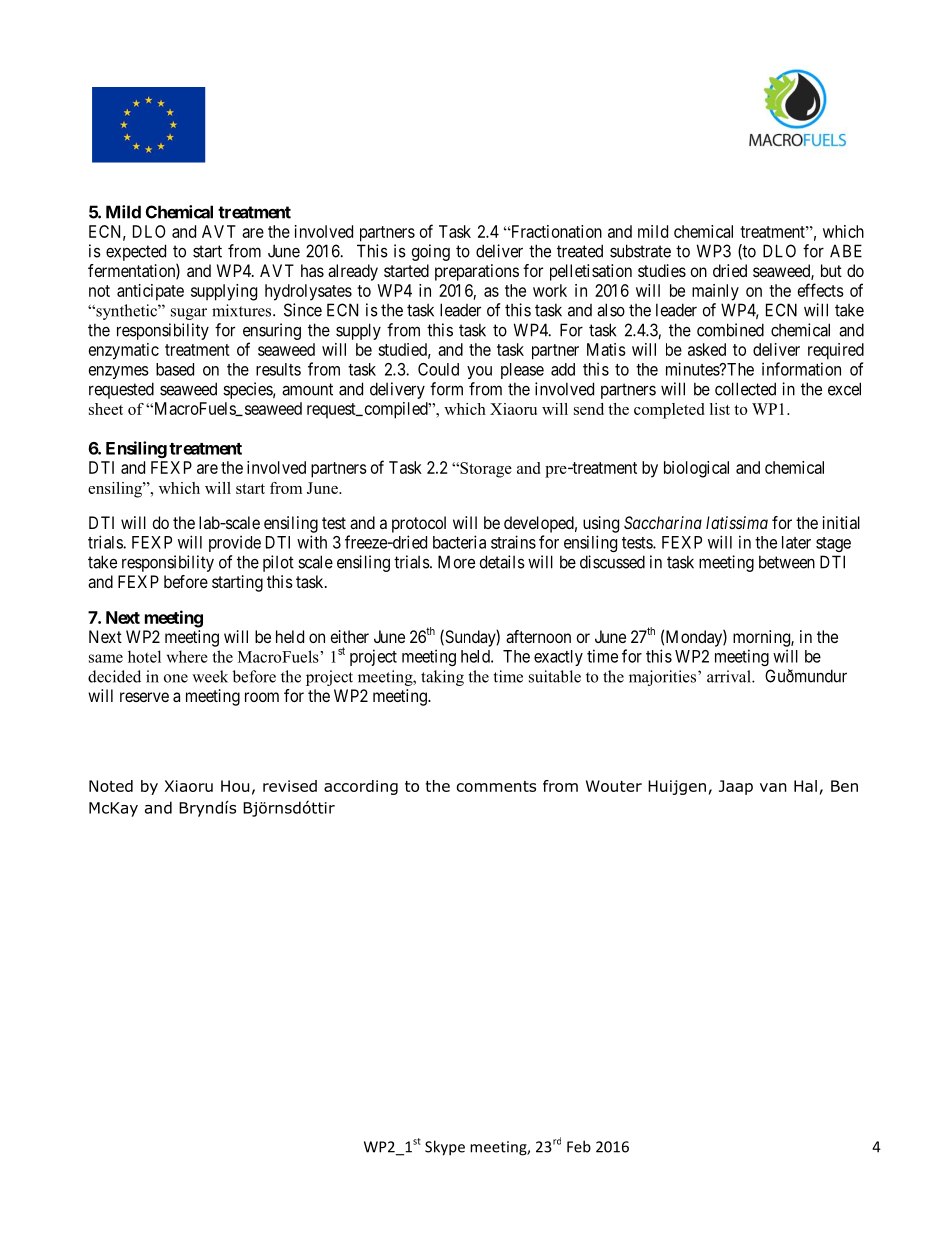 This page has width=952, height=1233. Describe the element at coordinates (235, 543) in the page. I see `provide` at that location.
